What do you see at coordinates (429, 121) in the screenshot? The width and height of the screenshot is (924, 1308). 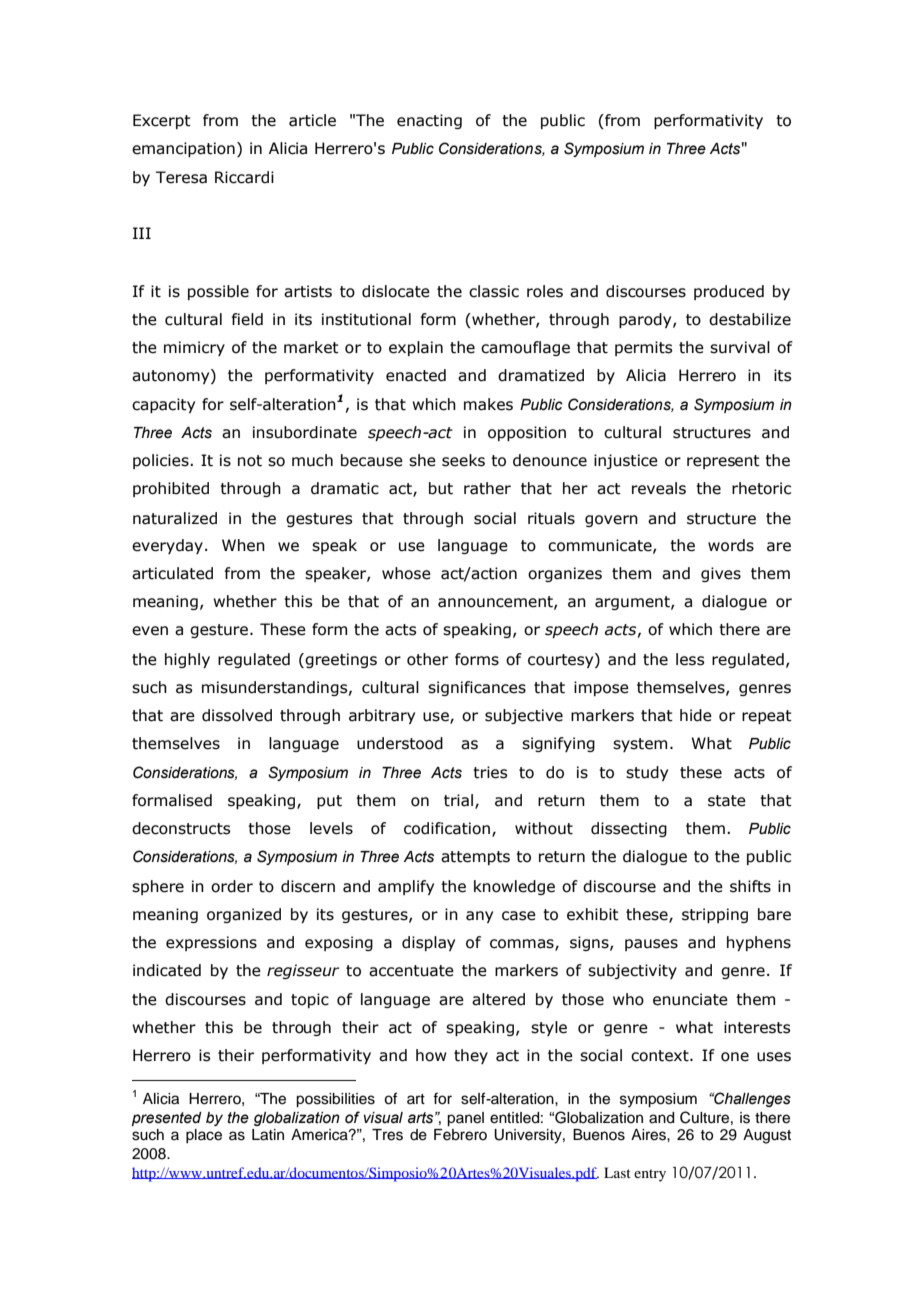 I see `enacting` at bounding box center [429, 121].
